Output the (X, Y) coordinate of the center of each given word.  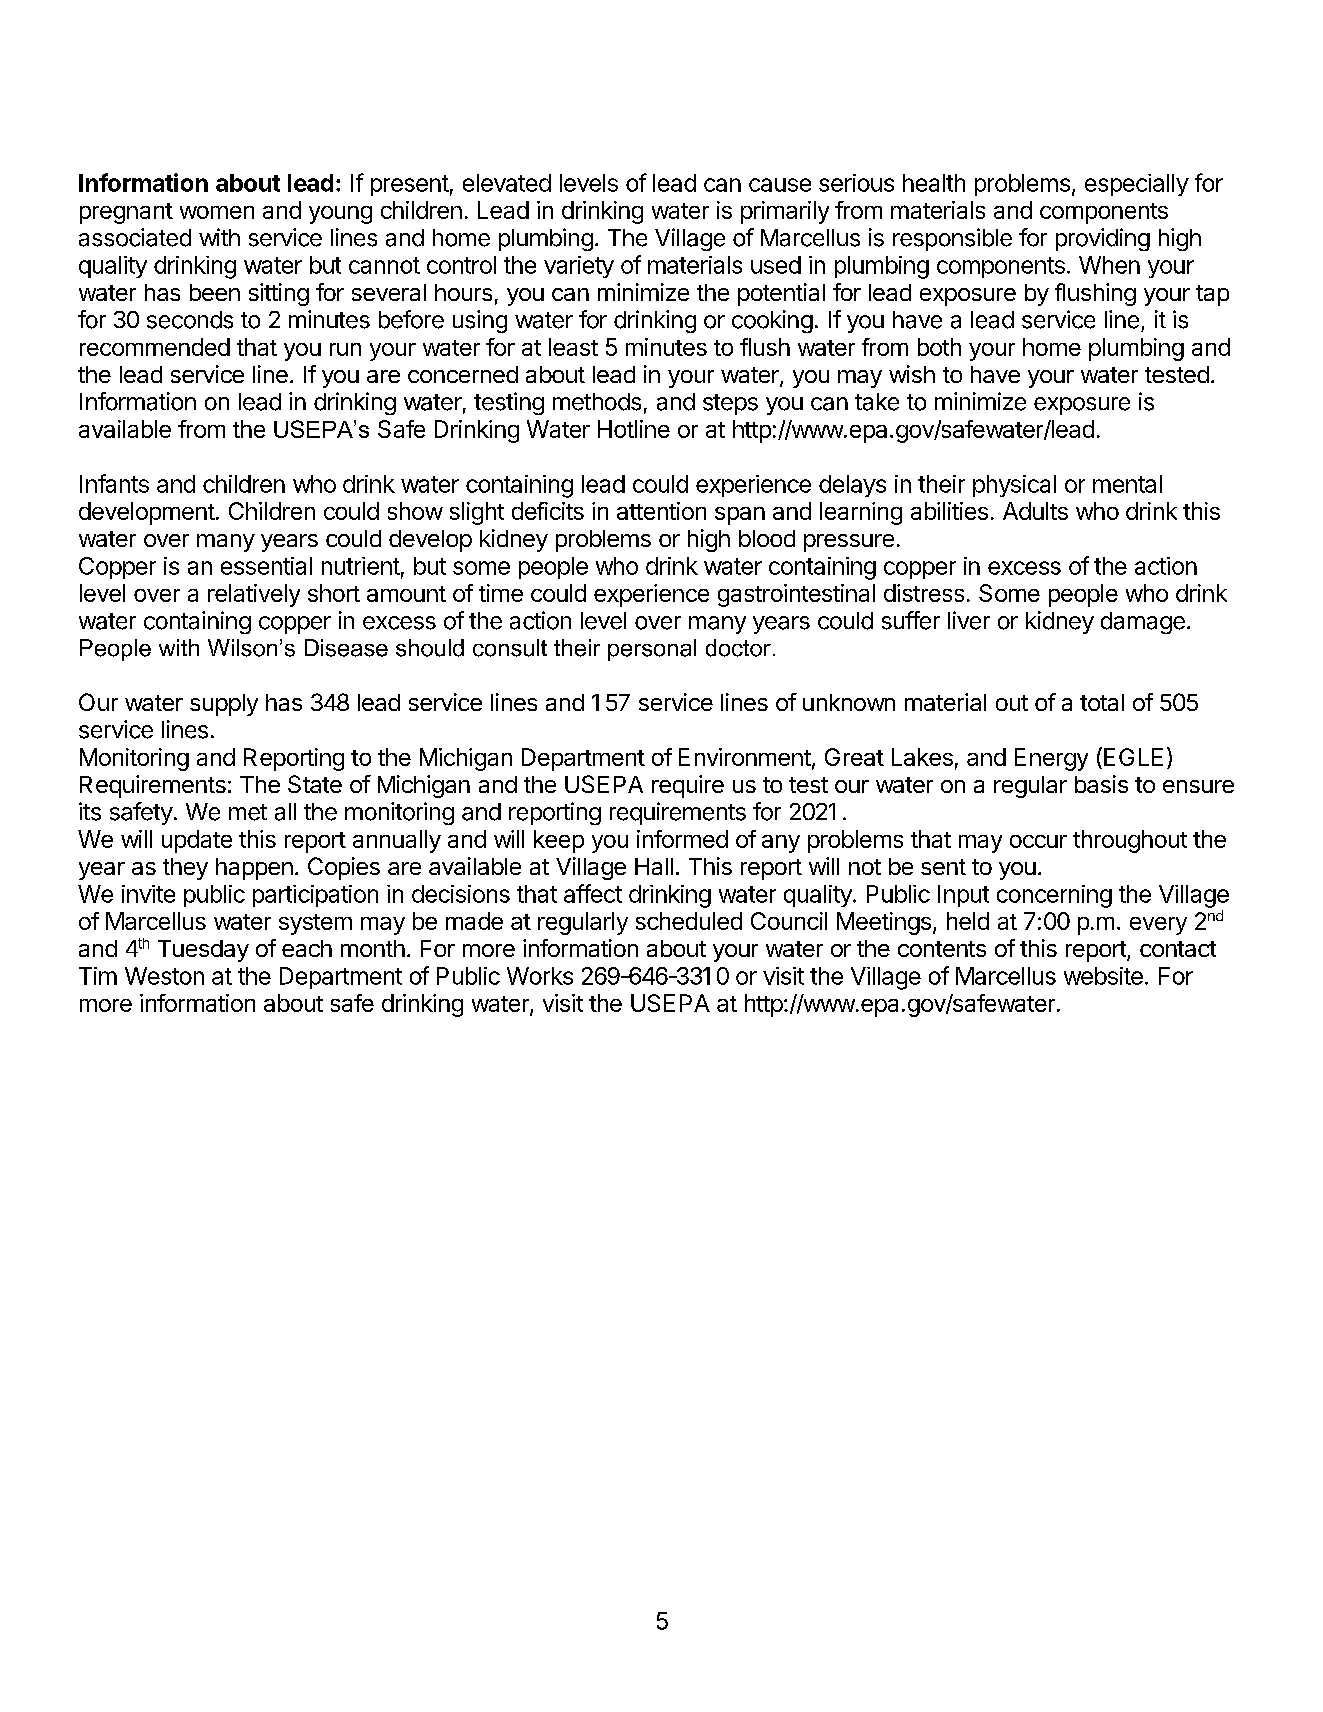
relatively (254, 595)
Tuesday (203, 951)
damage (1143, 623)
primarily (785, 212)
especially (1137, 185)
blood (767, 538)
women (217, 212)
